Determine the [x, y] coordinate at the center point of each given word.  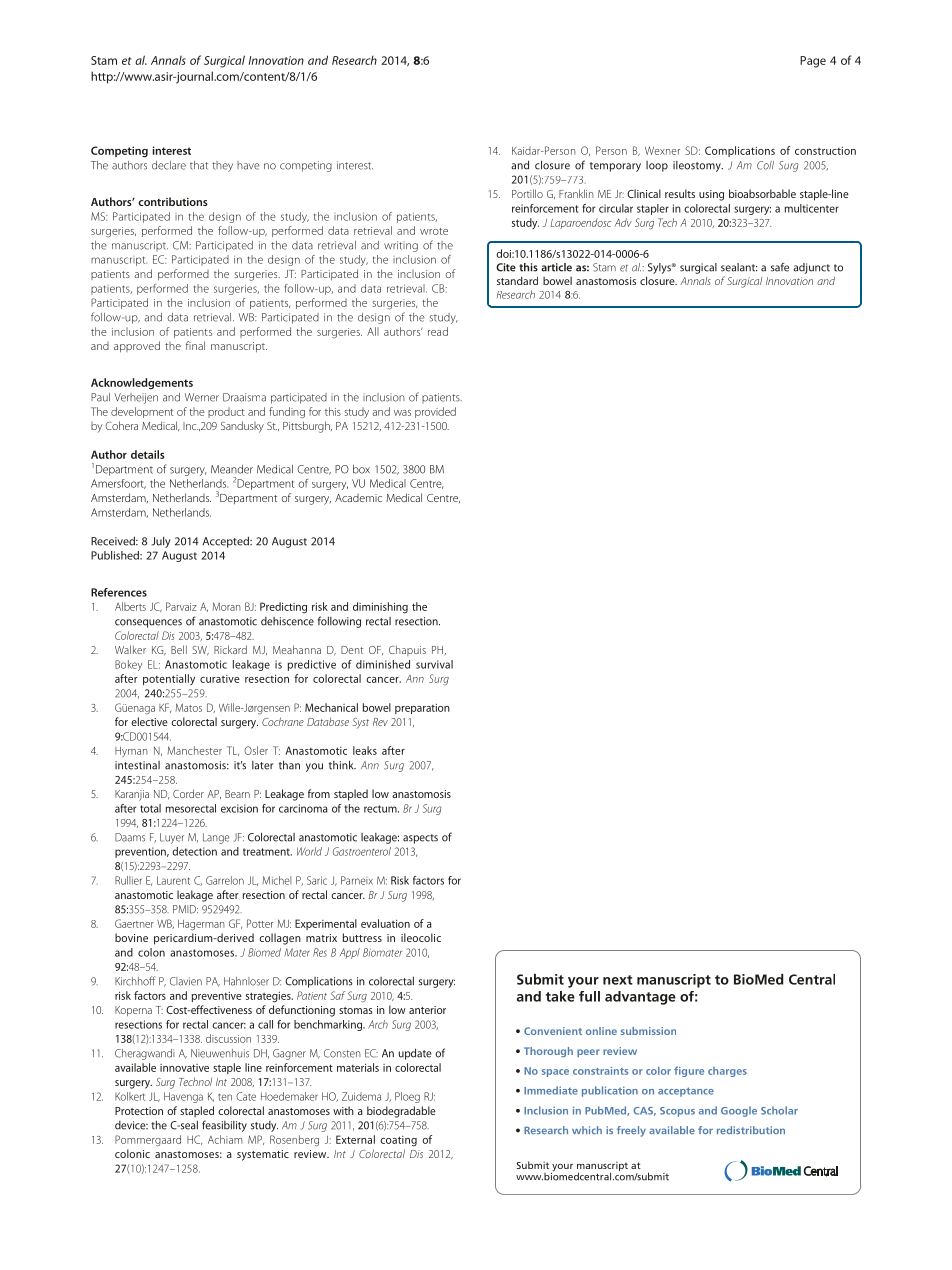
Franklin [576, 193]
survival [434, 664]
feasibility [224, 1126]
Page [813, 62]
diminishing [380, 608]
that [199, 165]
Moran [227, 606]
